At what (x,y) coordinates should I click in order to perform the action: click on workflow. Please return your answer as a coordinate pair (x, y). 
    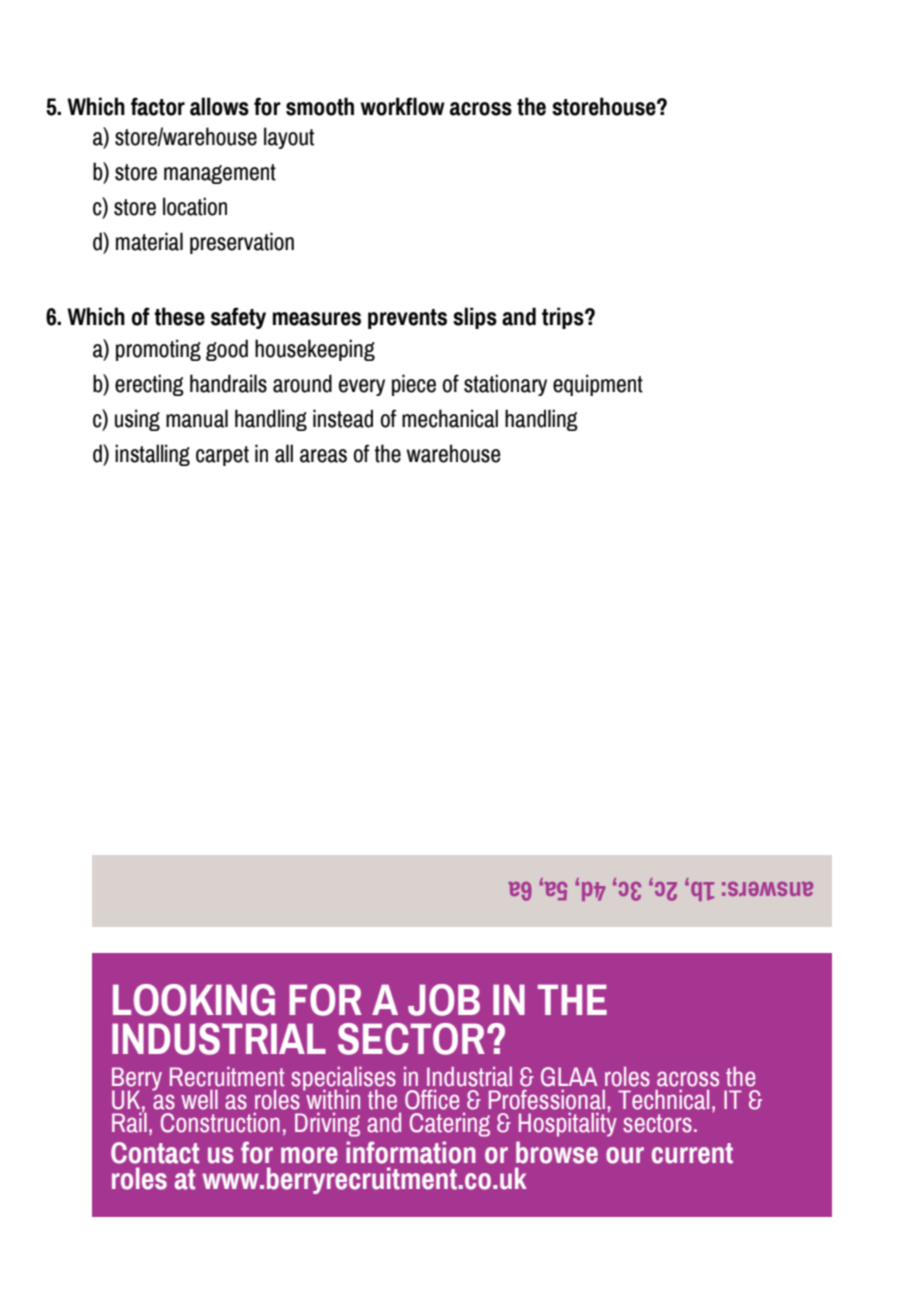
    Looking at the image, I should click on (402, 106).
